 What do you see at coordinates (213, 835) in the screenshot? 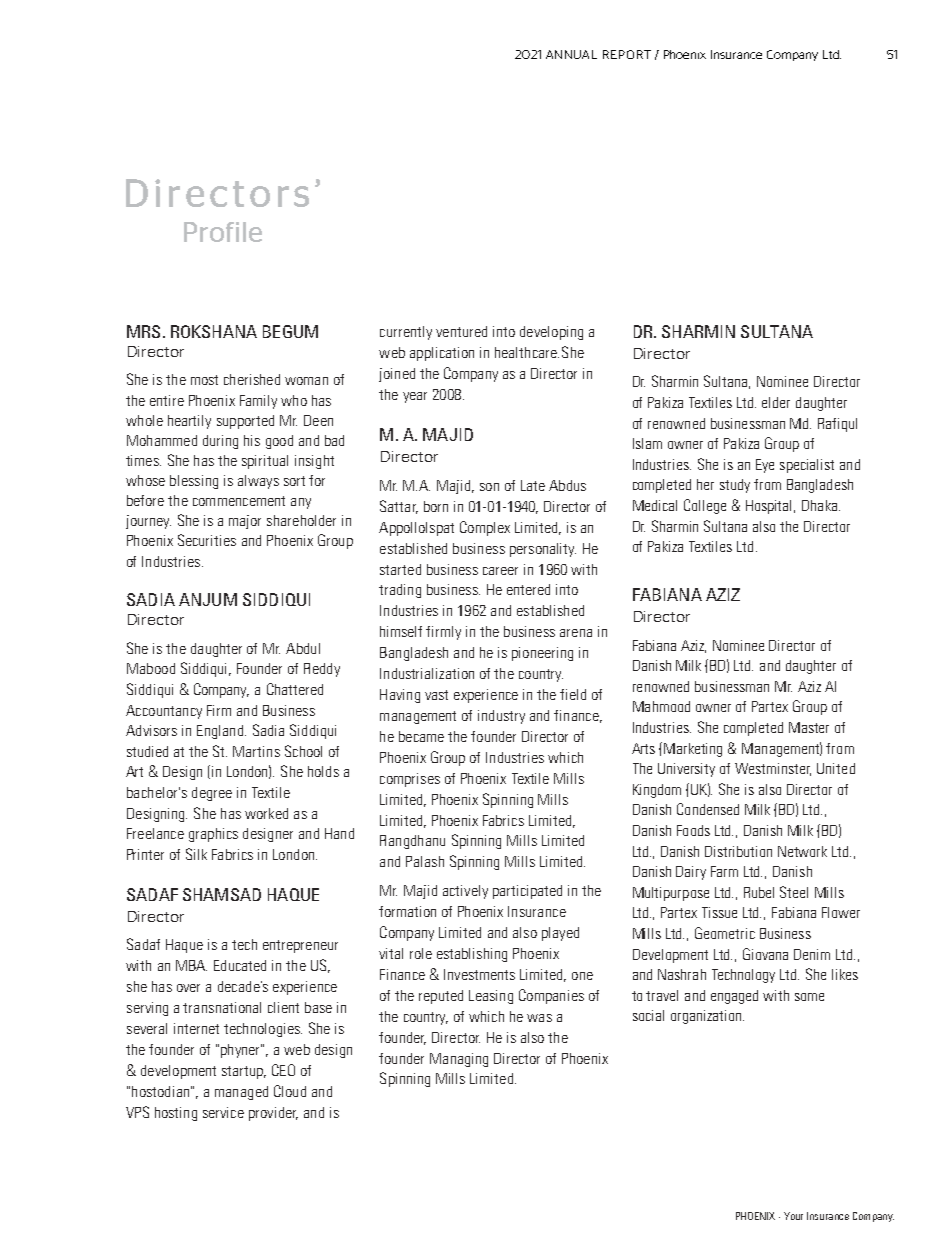
I see `graphics` at bounding box center [213, 835].
